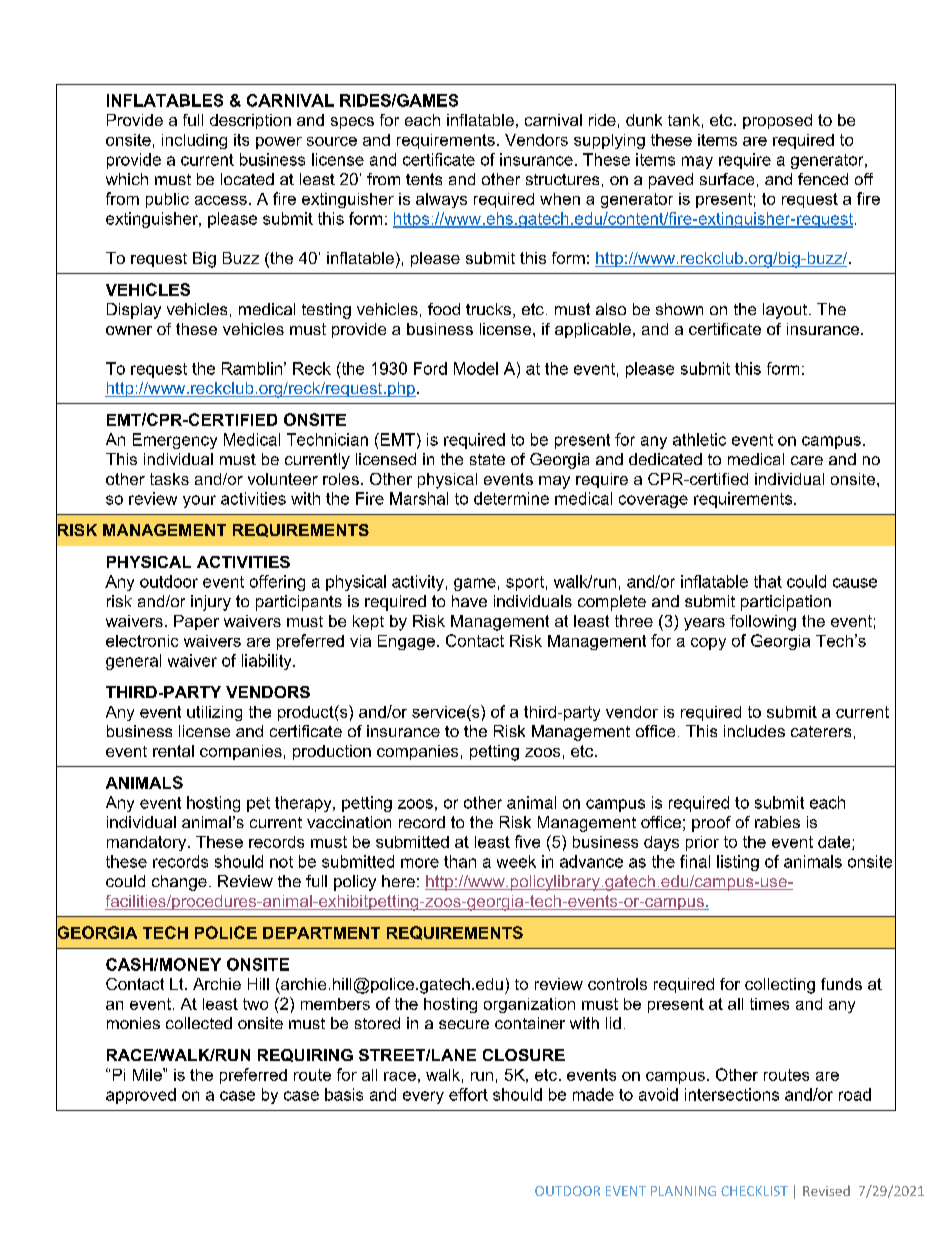 This image has height=1233, width=952. What do you see at coordinates (141, 1096) in the image?
I see `approved` at bounding box center [141, 1096].
